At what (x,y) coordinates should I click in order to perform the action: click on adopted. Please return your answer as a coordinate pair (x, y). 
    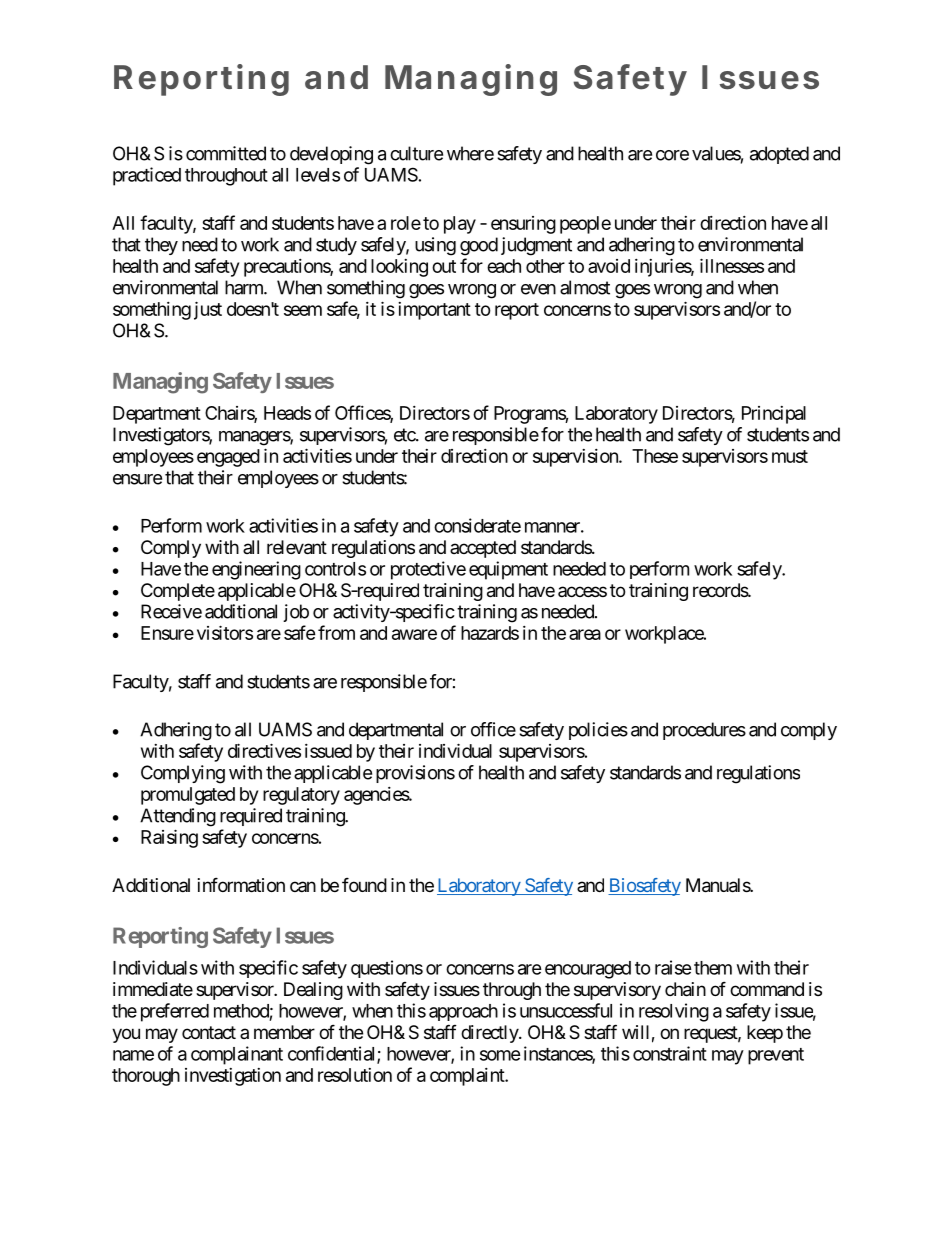
    Looking at the image, I should click on (779, 155).
